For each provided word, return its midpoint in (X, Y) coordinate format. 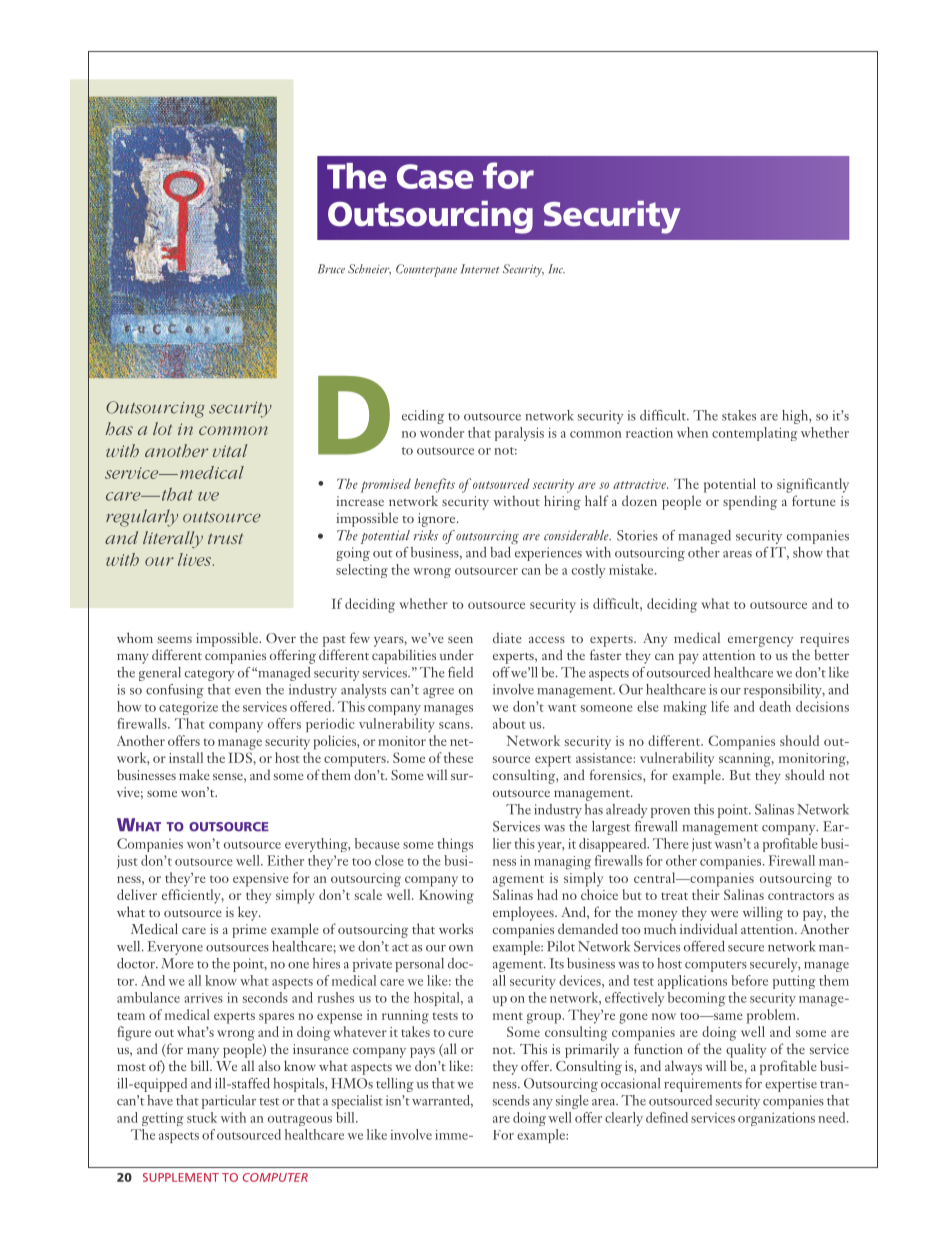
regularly (142, 518)
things (455, 845)
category (210, 675)
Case (435, 176)
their (706, 894)
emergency (760, 641)
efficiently (193, 896)
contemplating (754, 434)
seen (460, 639)
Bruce (331, 269)
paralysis (519, 434)
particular (229, 1102)
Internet (480, 269)
